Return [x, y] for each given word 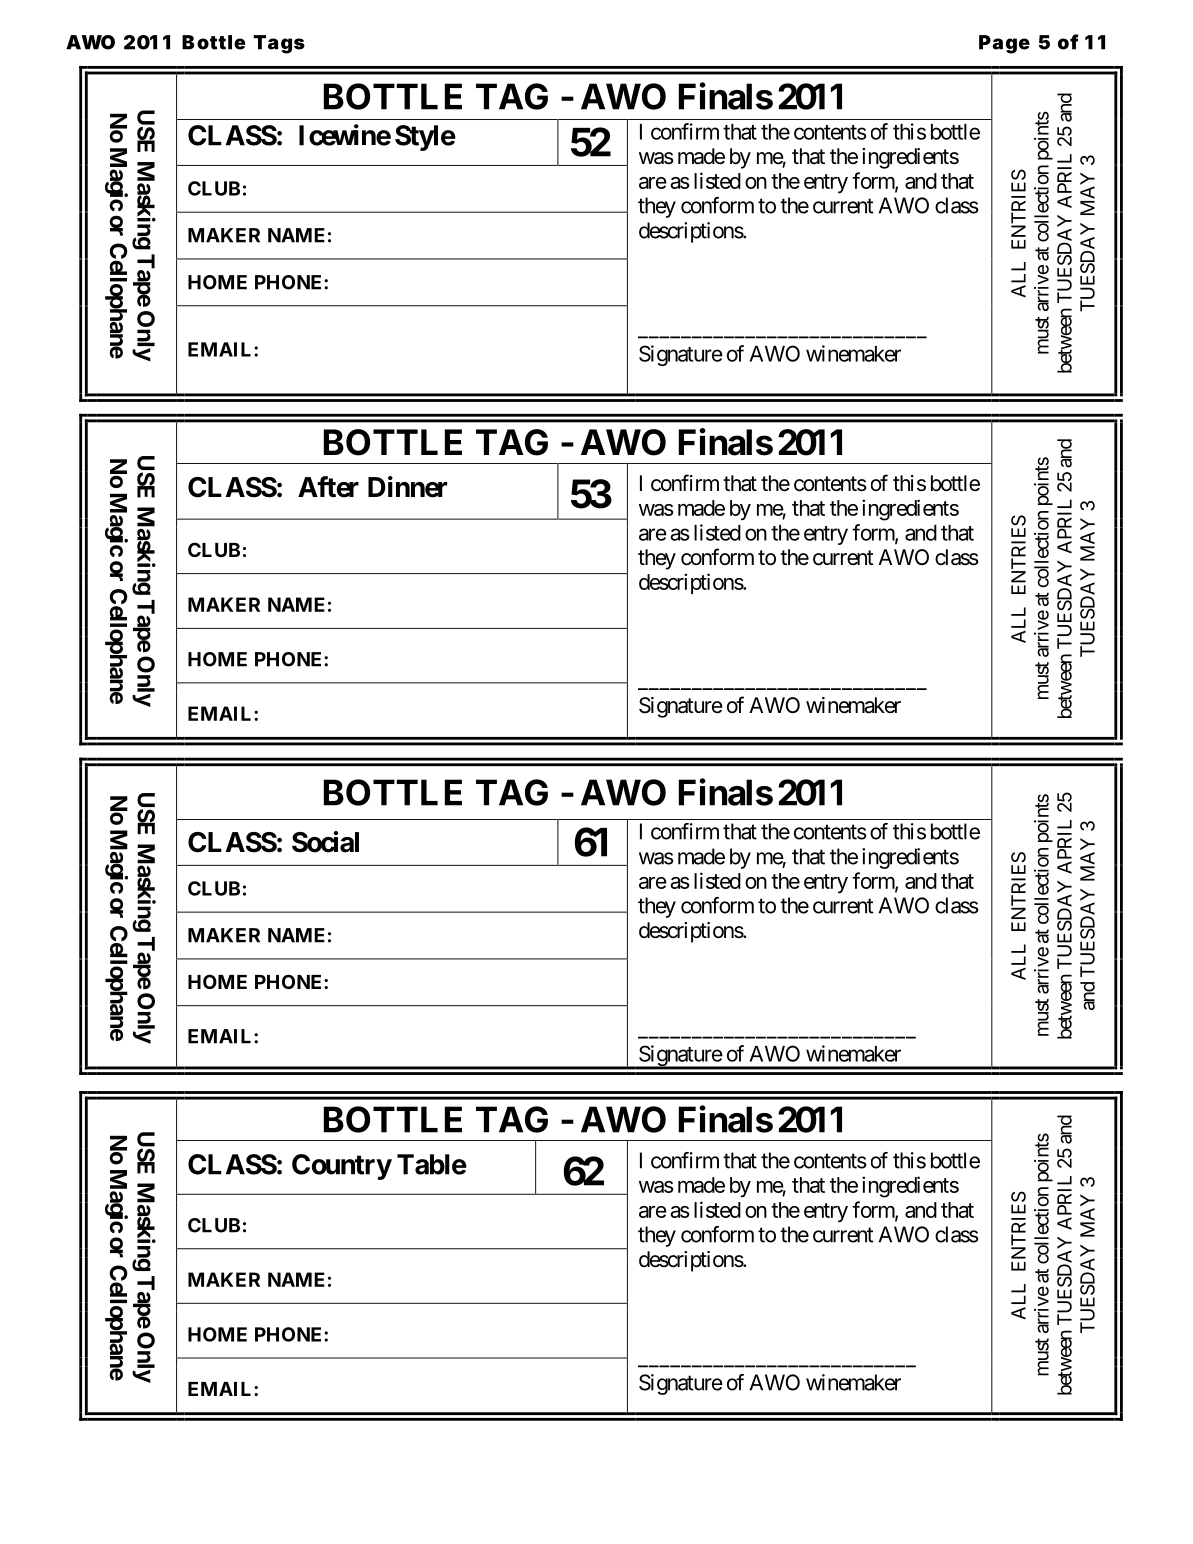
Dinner [407, 487]
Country [342, 1167]
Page [1004, 44]
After [328, 487]
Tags [279, 44]
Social [325, 842]
